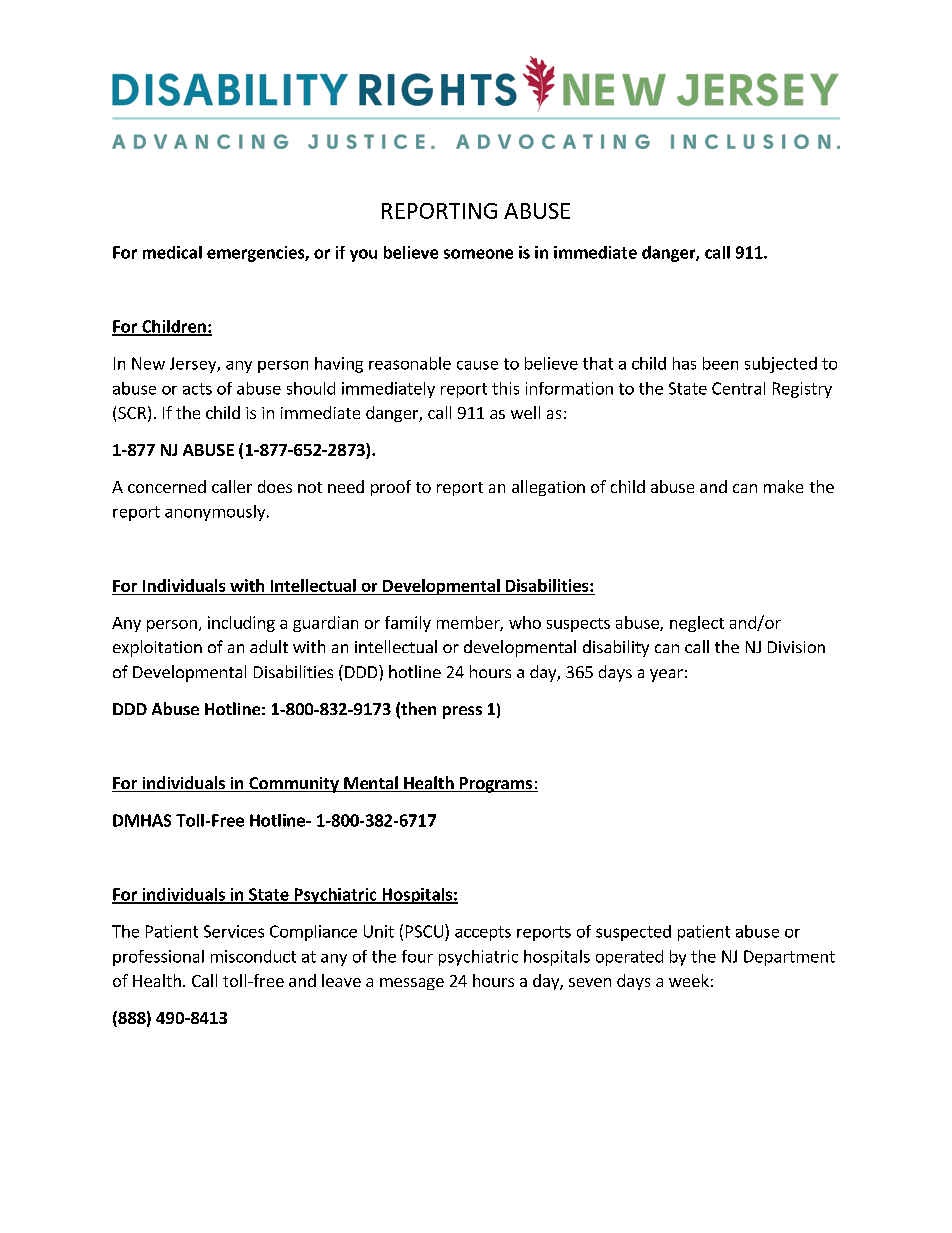 Image resolution: width=952 pixels, height=1233 pixels. Describe the element at coordinates (689, 980) in the screenshot. I see `week` at that location.
